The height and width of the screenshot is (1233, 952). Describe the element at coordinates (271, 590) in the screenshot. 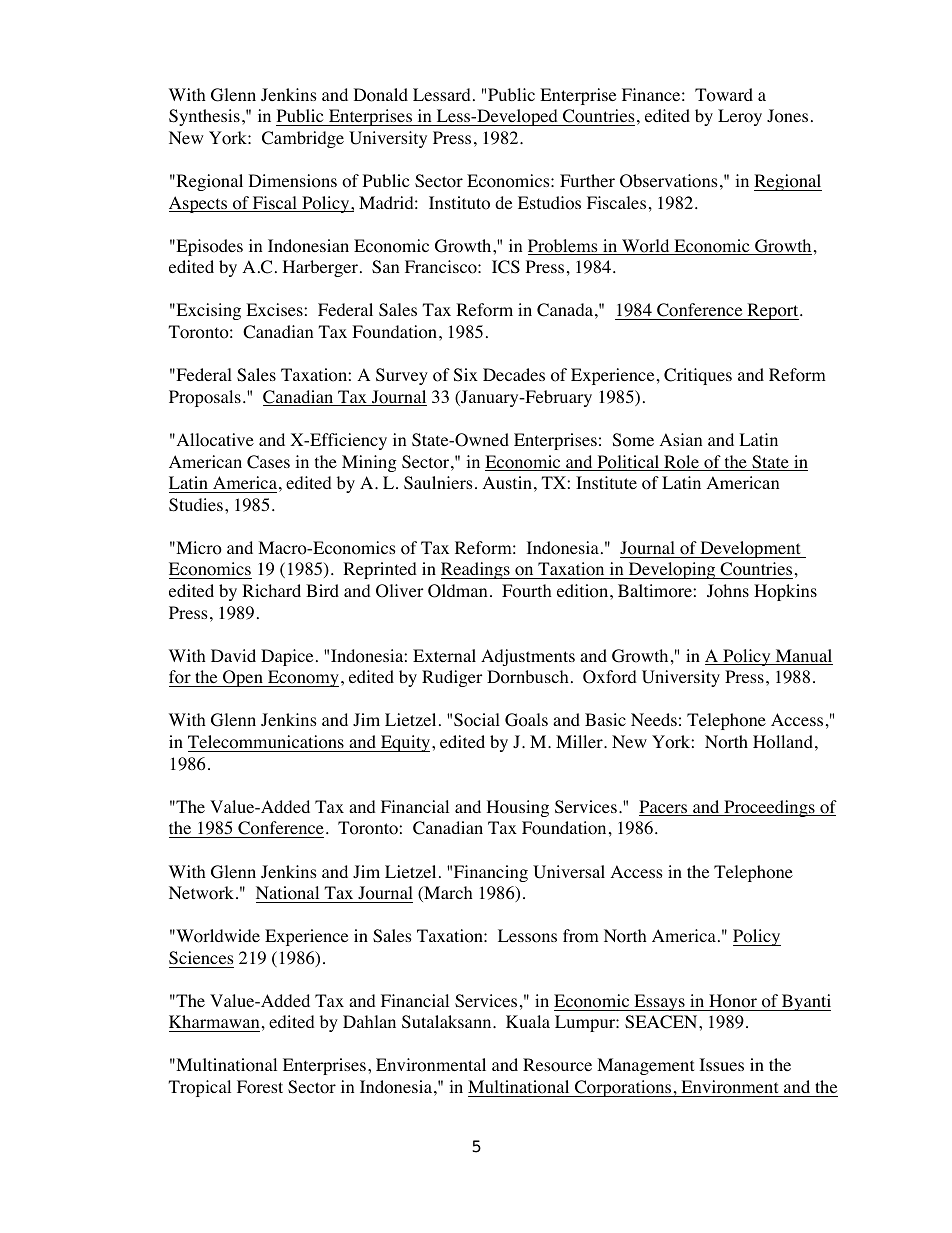

I see `Richard` at that location.
